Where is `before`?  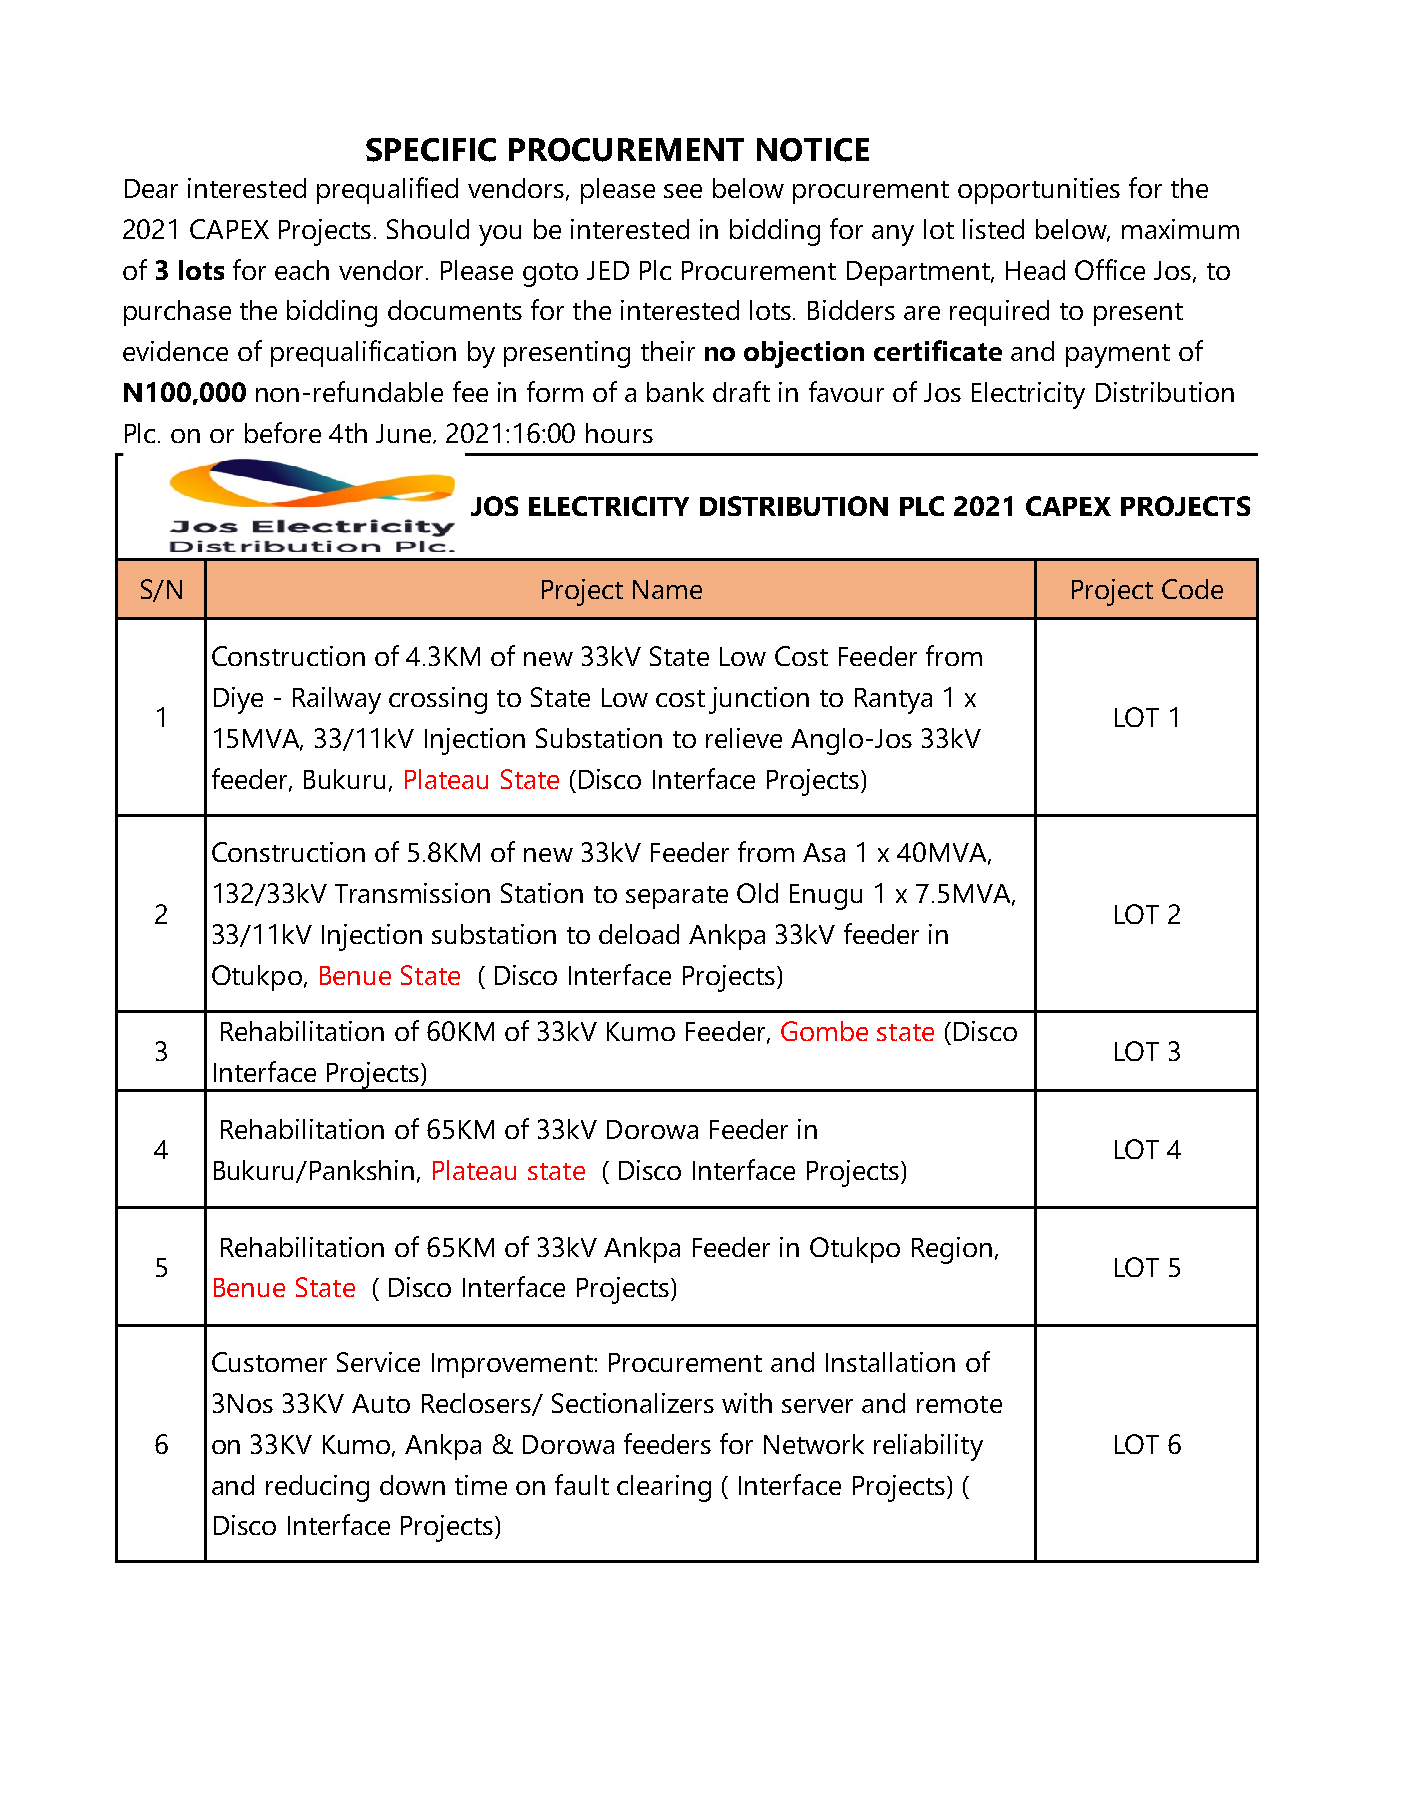
before is located at coordinates (283, 432).
